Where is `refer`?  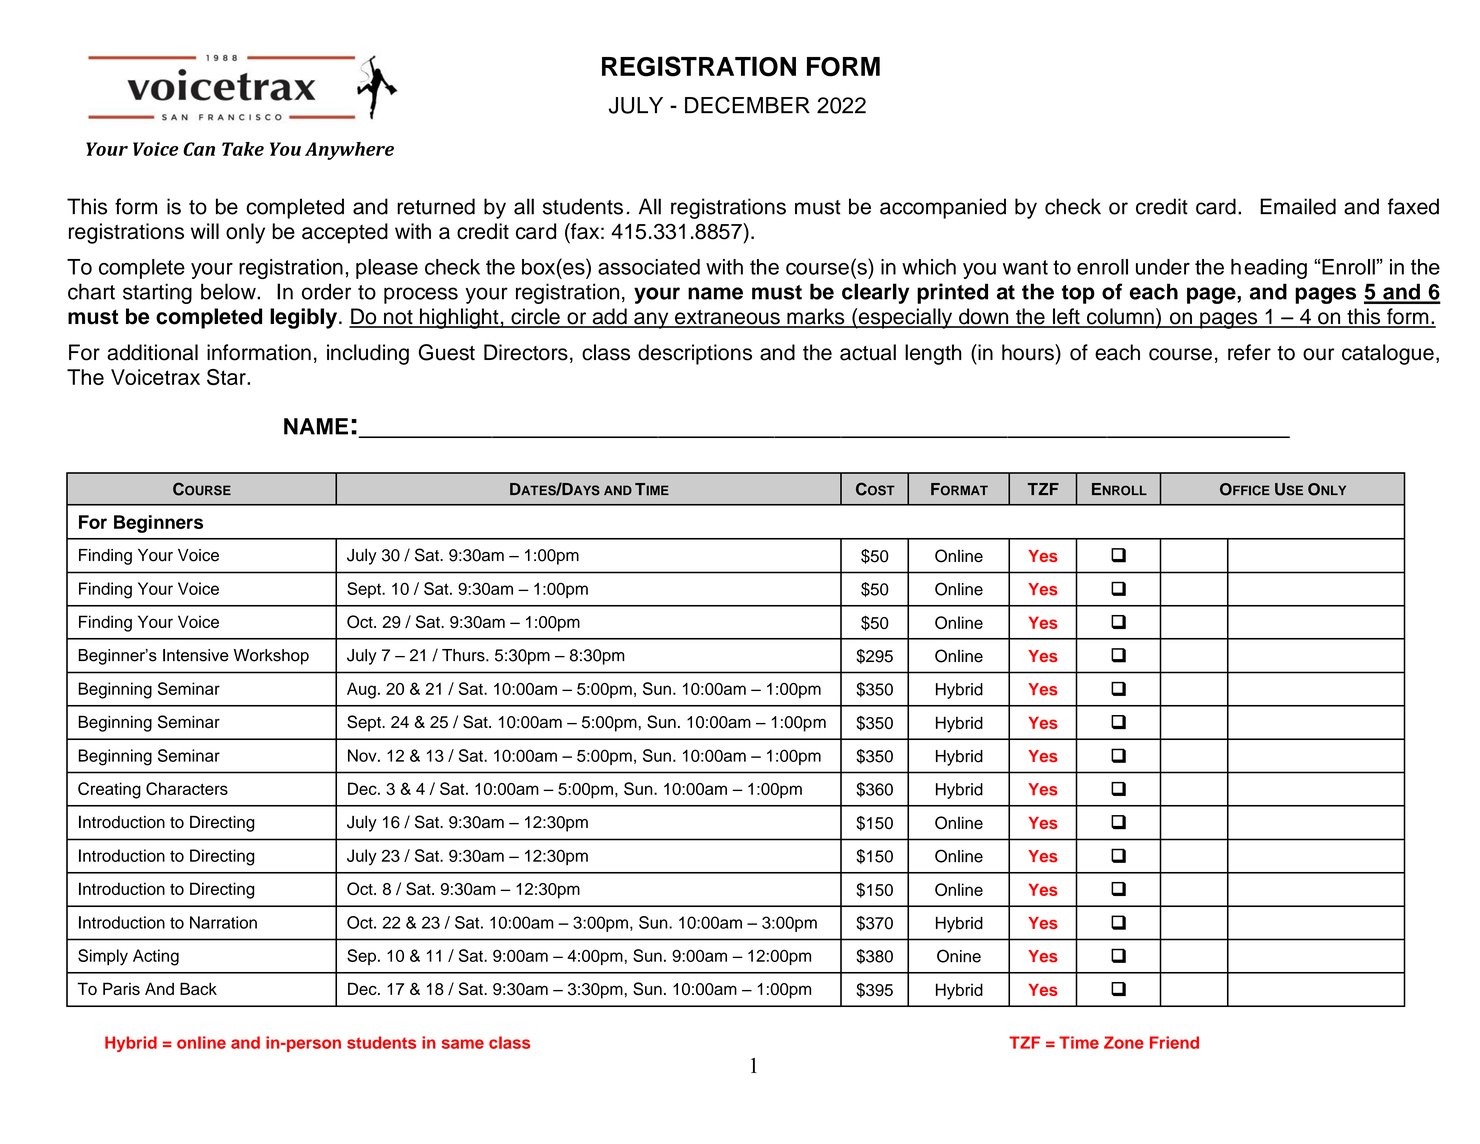 refer is located at coordinates (1249, 352).
